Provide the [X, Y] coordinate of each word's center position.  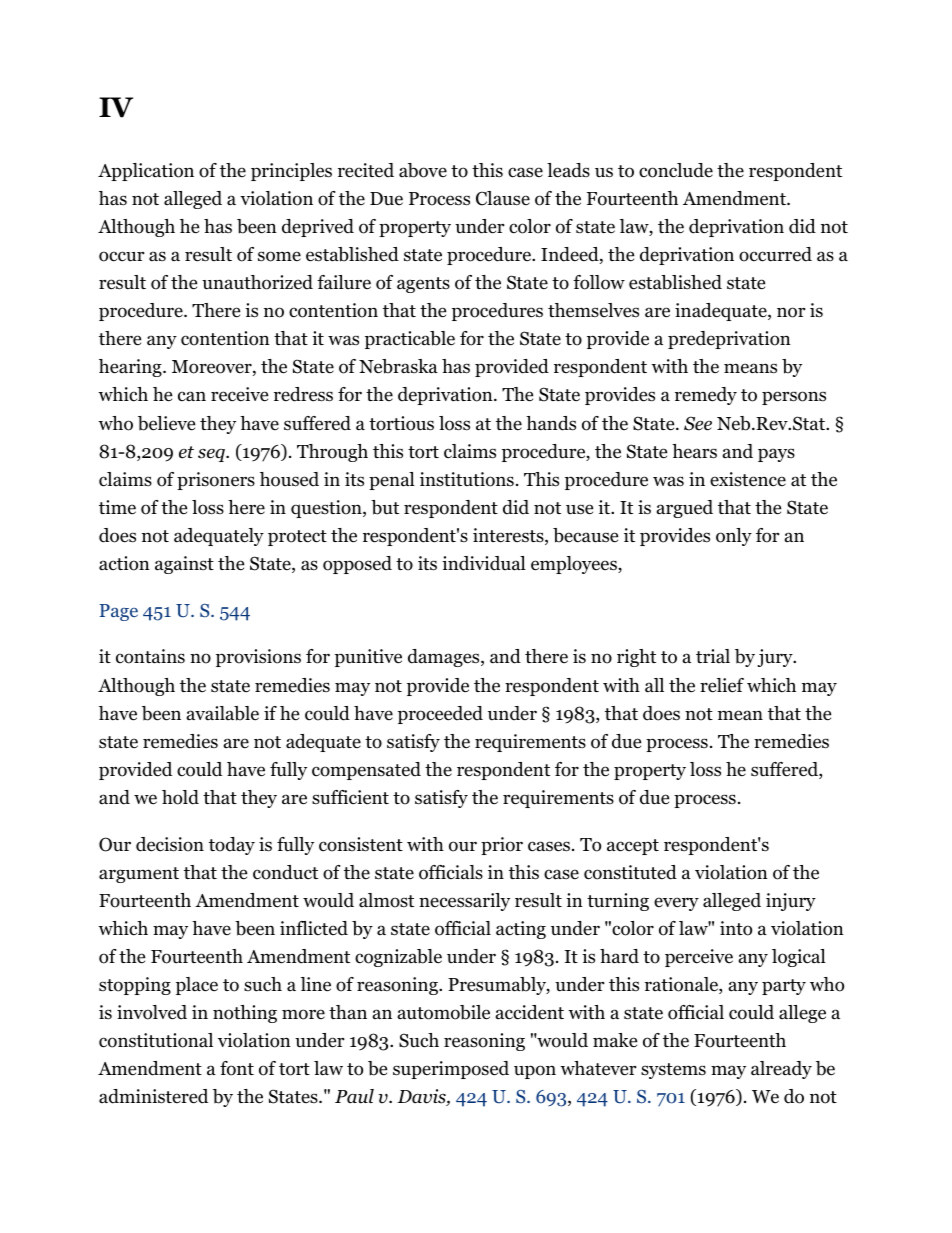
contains [150, 656]
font [237, 1068]
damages [443, 658]
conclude [676, 170]
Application [146, 172]
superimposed [451, 1070]
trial [713, 656]
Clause [503, 198]
